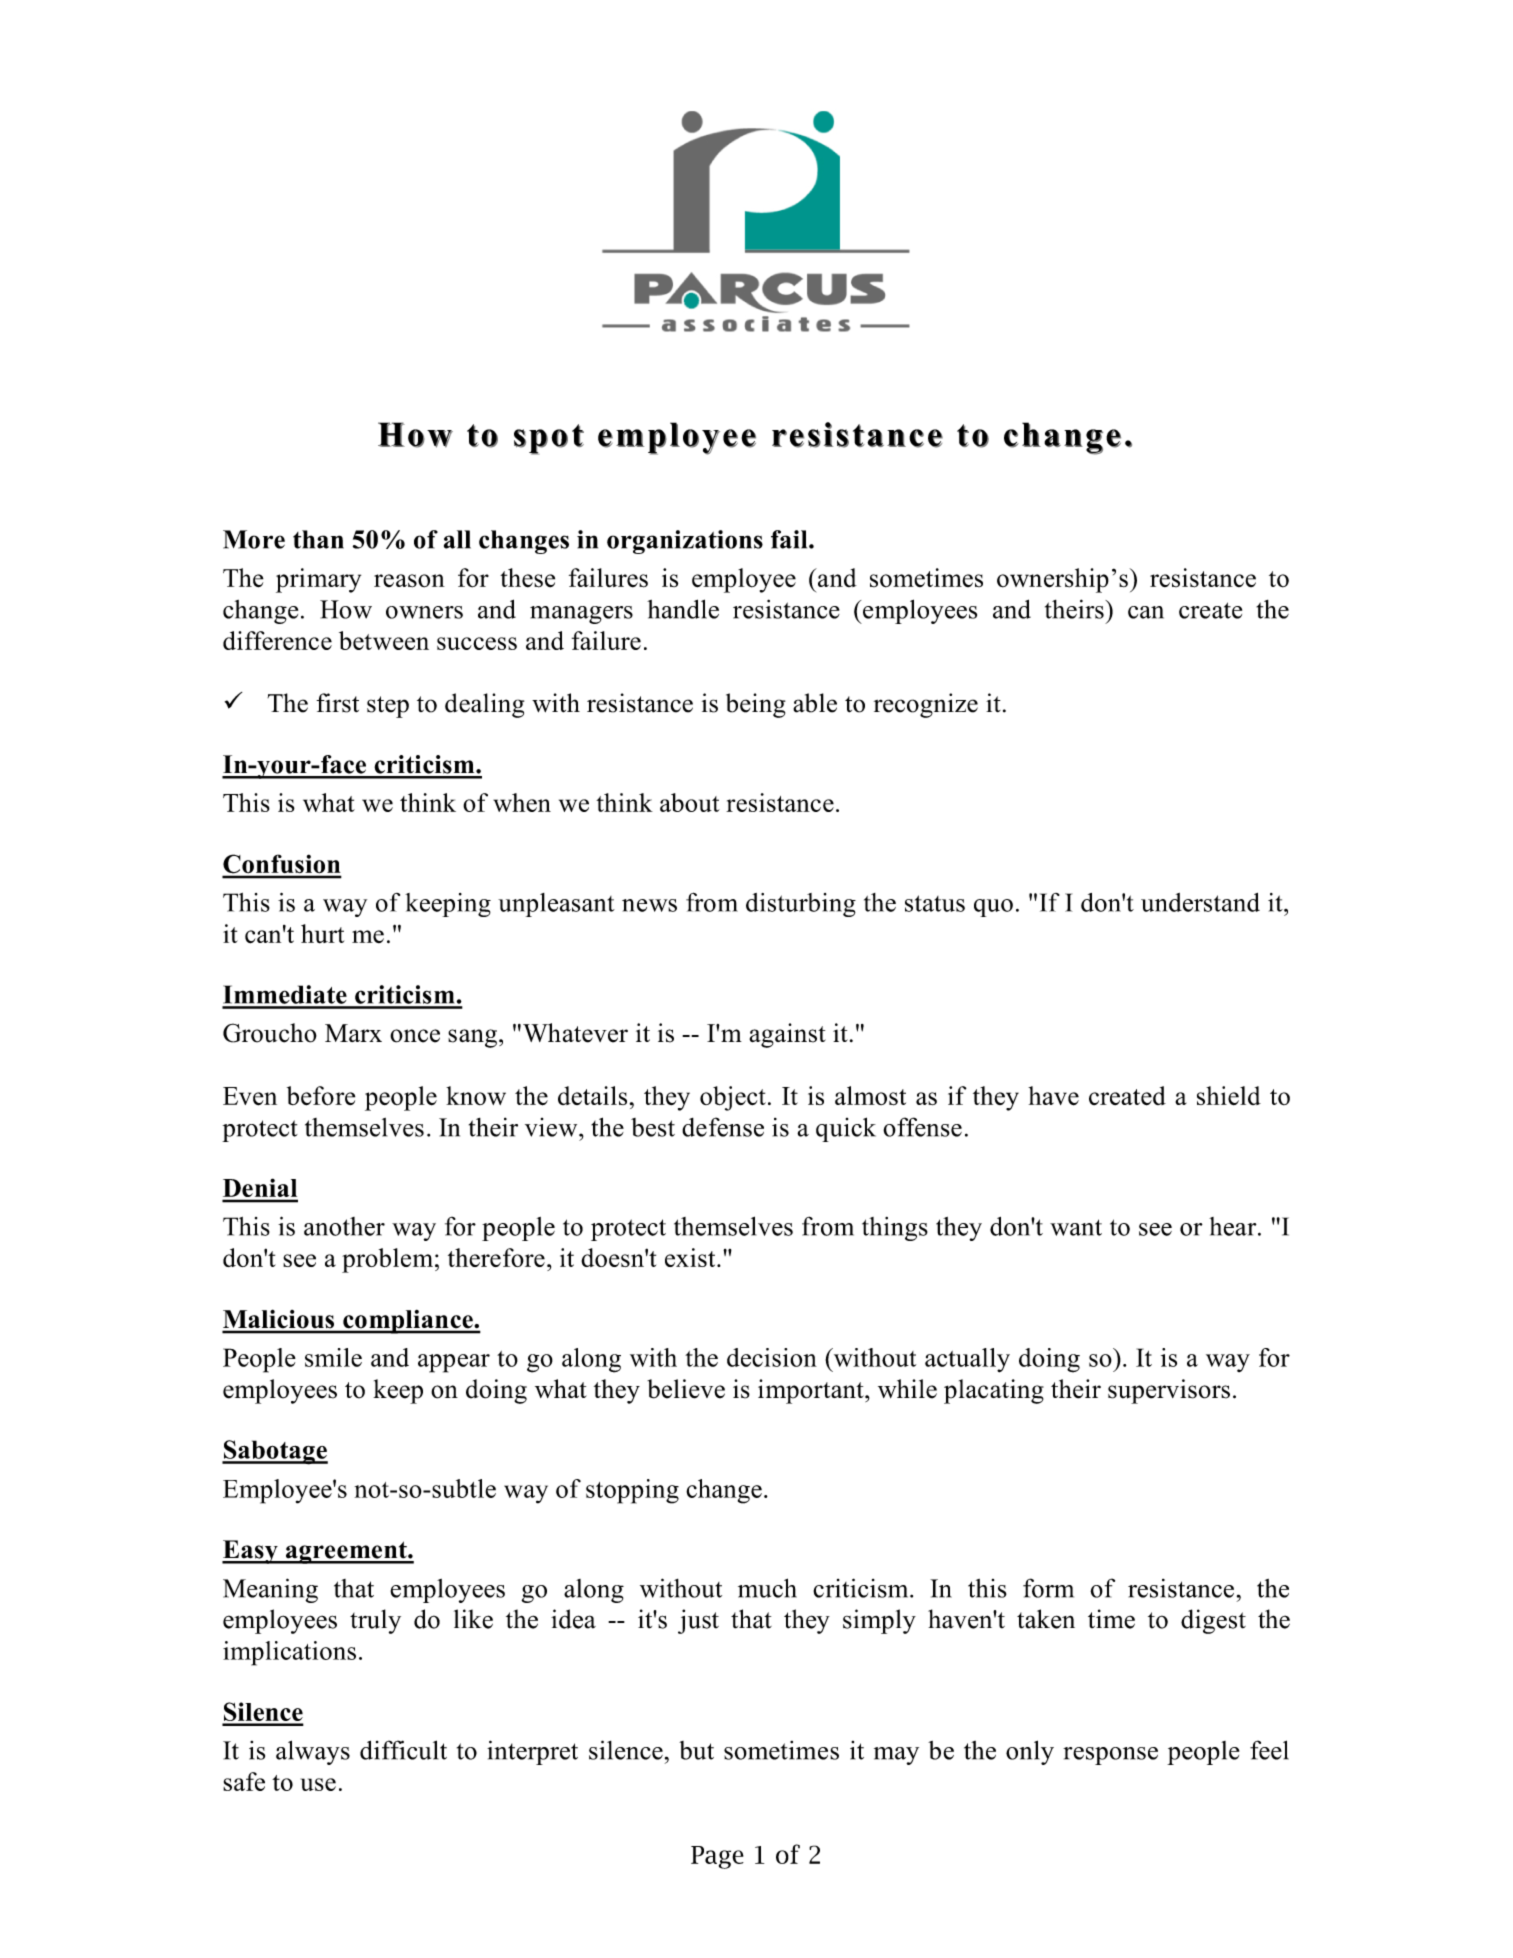  Describe the element at coordinates (717, 1857) in the page. I see `Page` at that location.
